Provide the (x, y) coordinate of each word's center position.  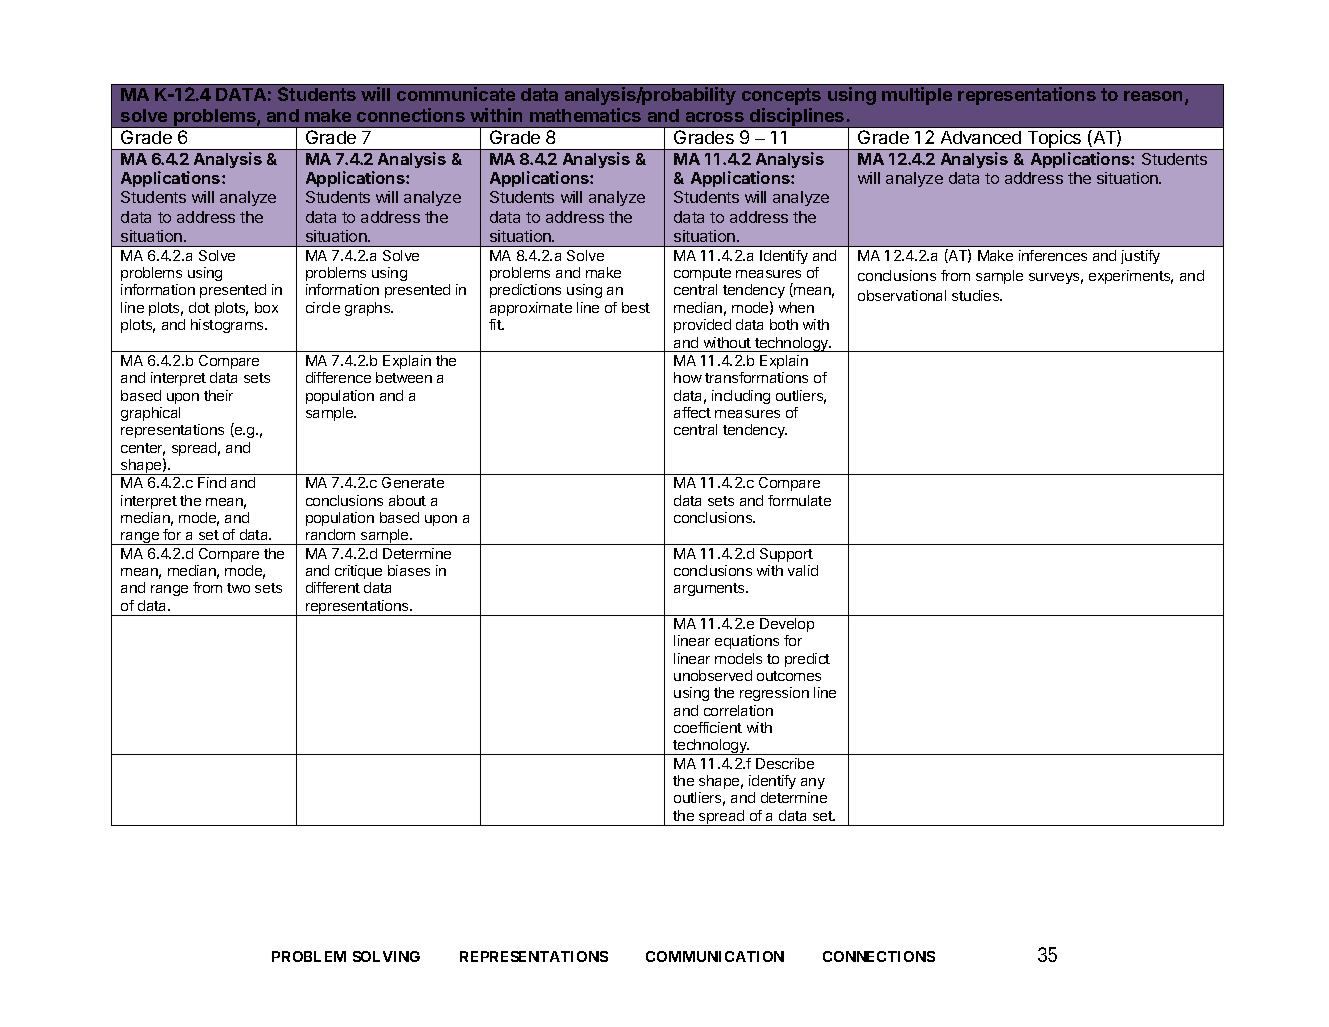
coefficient (708, 727)
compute (702, 274)
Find (212, 482)
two (238, 588)
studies (977, 295)
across (715, 117)
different (333, 587)
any (813, 783)
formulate (799, 500)
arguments (710, 589)
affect (692, 412)
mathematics (585, 115)
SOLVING (386, 956)
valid (803, 570)
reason (1155, 97)
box (266, 307)
